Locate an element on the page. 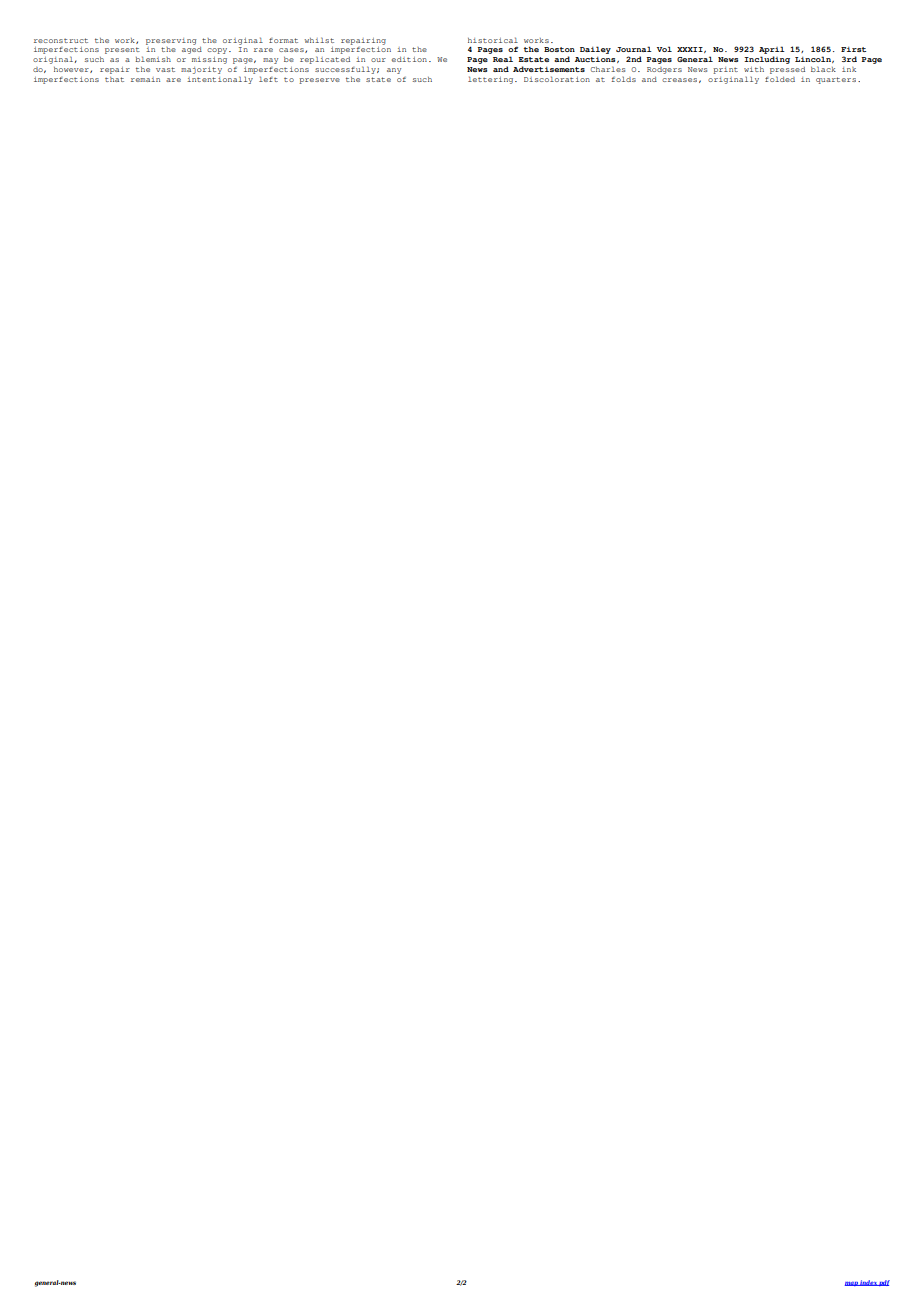 The width and height of the page is (924, 1308). remain is located at coordinates (145, 79).
